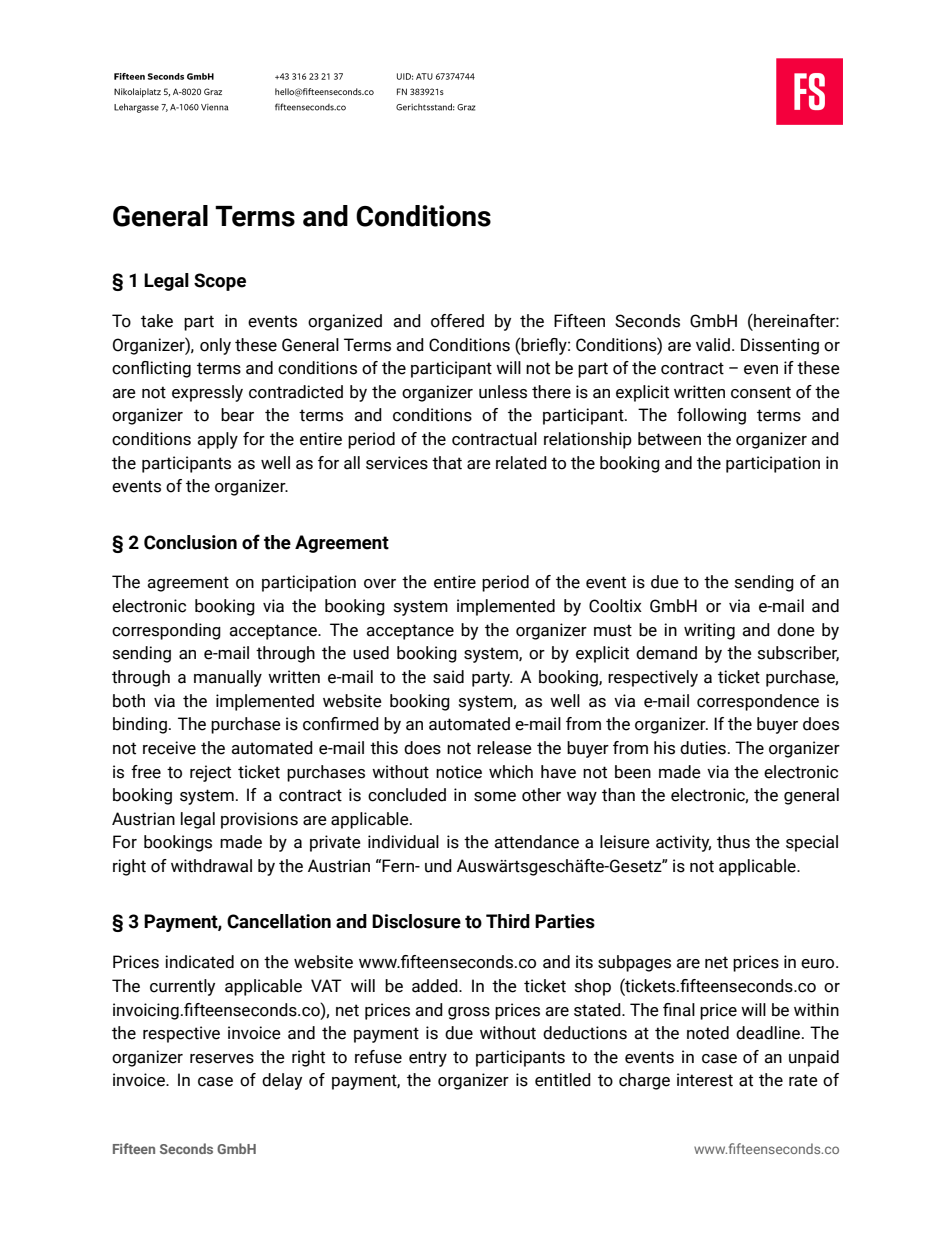 The width and height of the image is (952, 1233). I want to click on said, so click(448, 677).
